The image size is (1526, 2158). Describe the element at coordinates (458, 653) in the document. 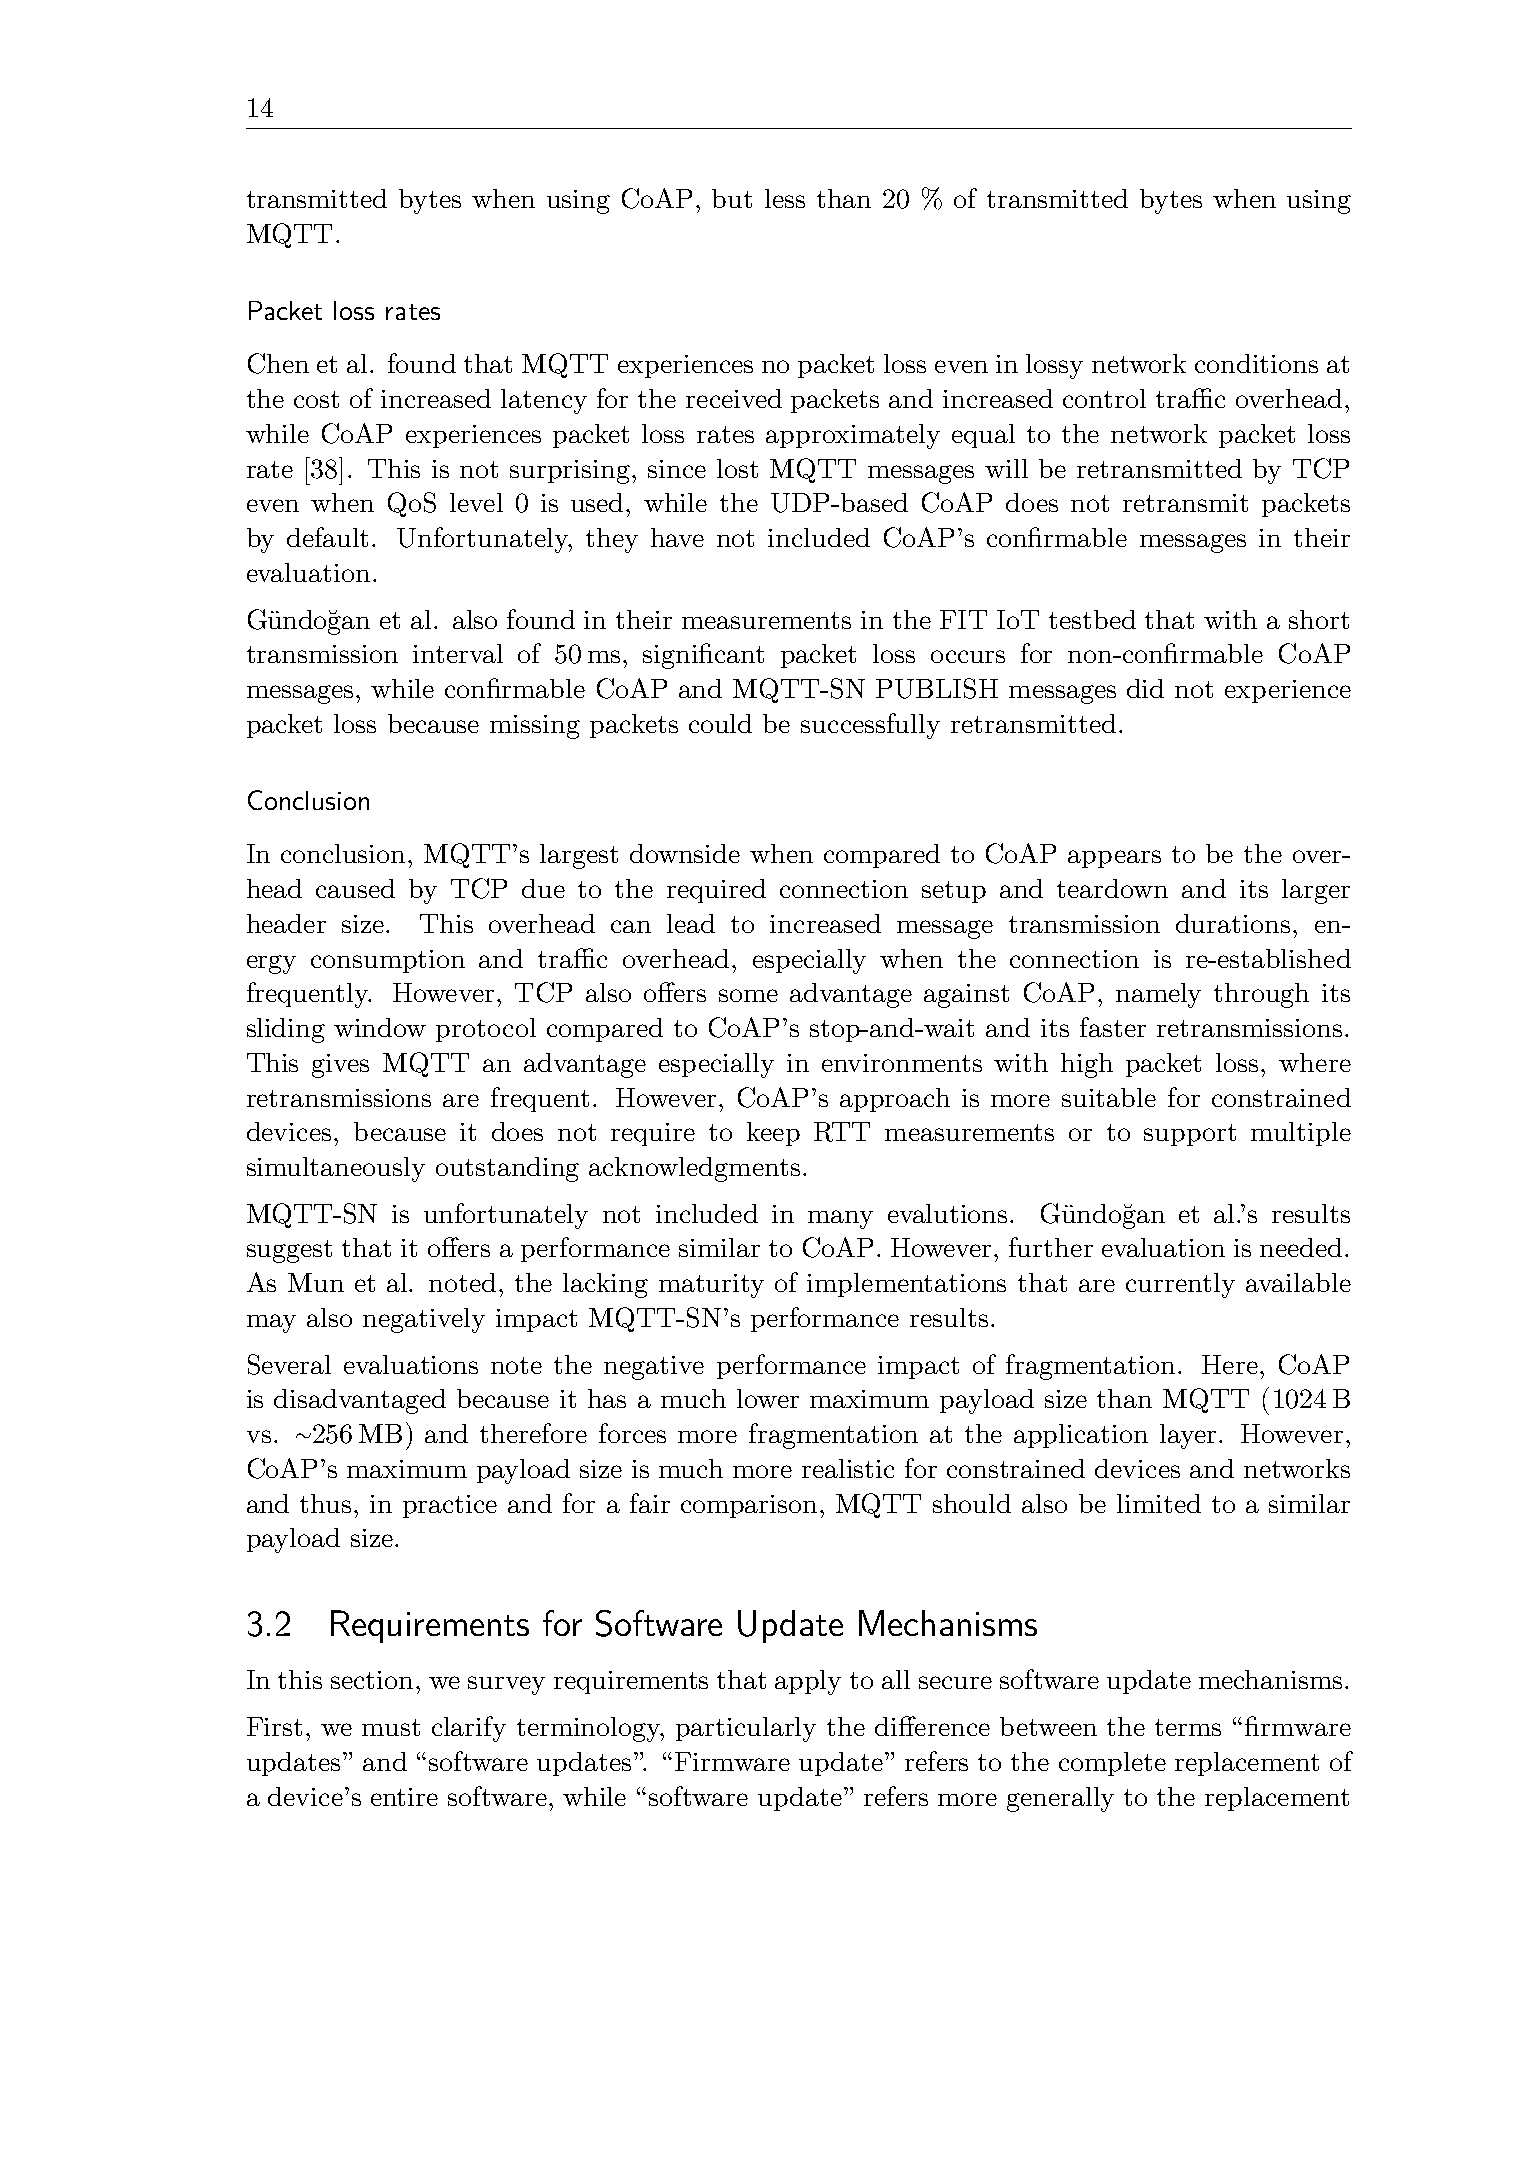

I see `interval` at that location.
